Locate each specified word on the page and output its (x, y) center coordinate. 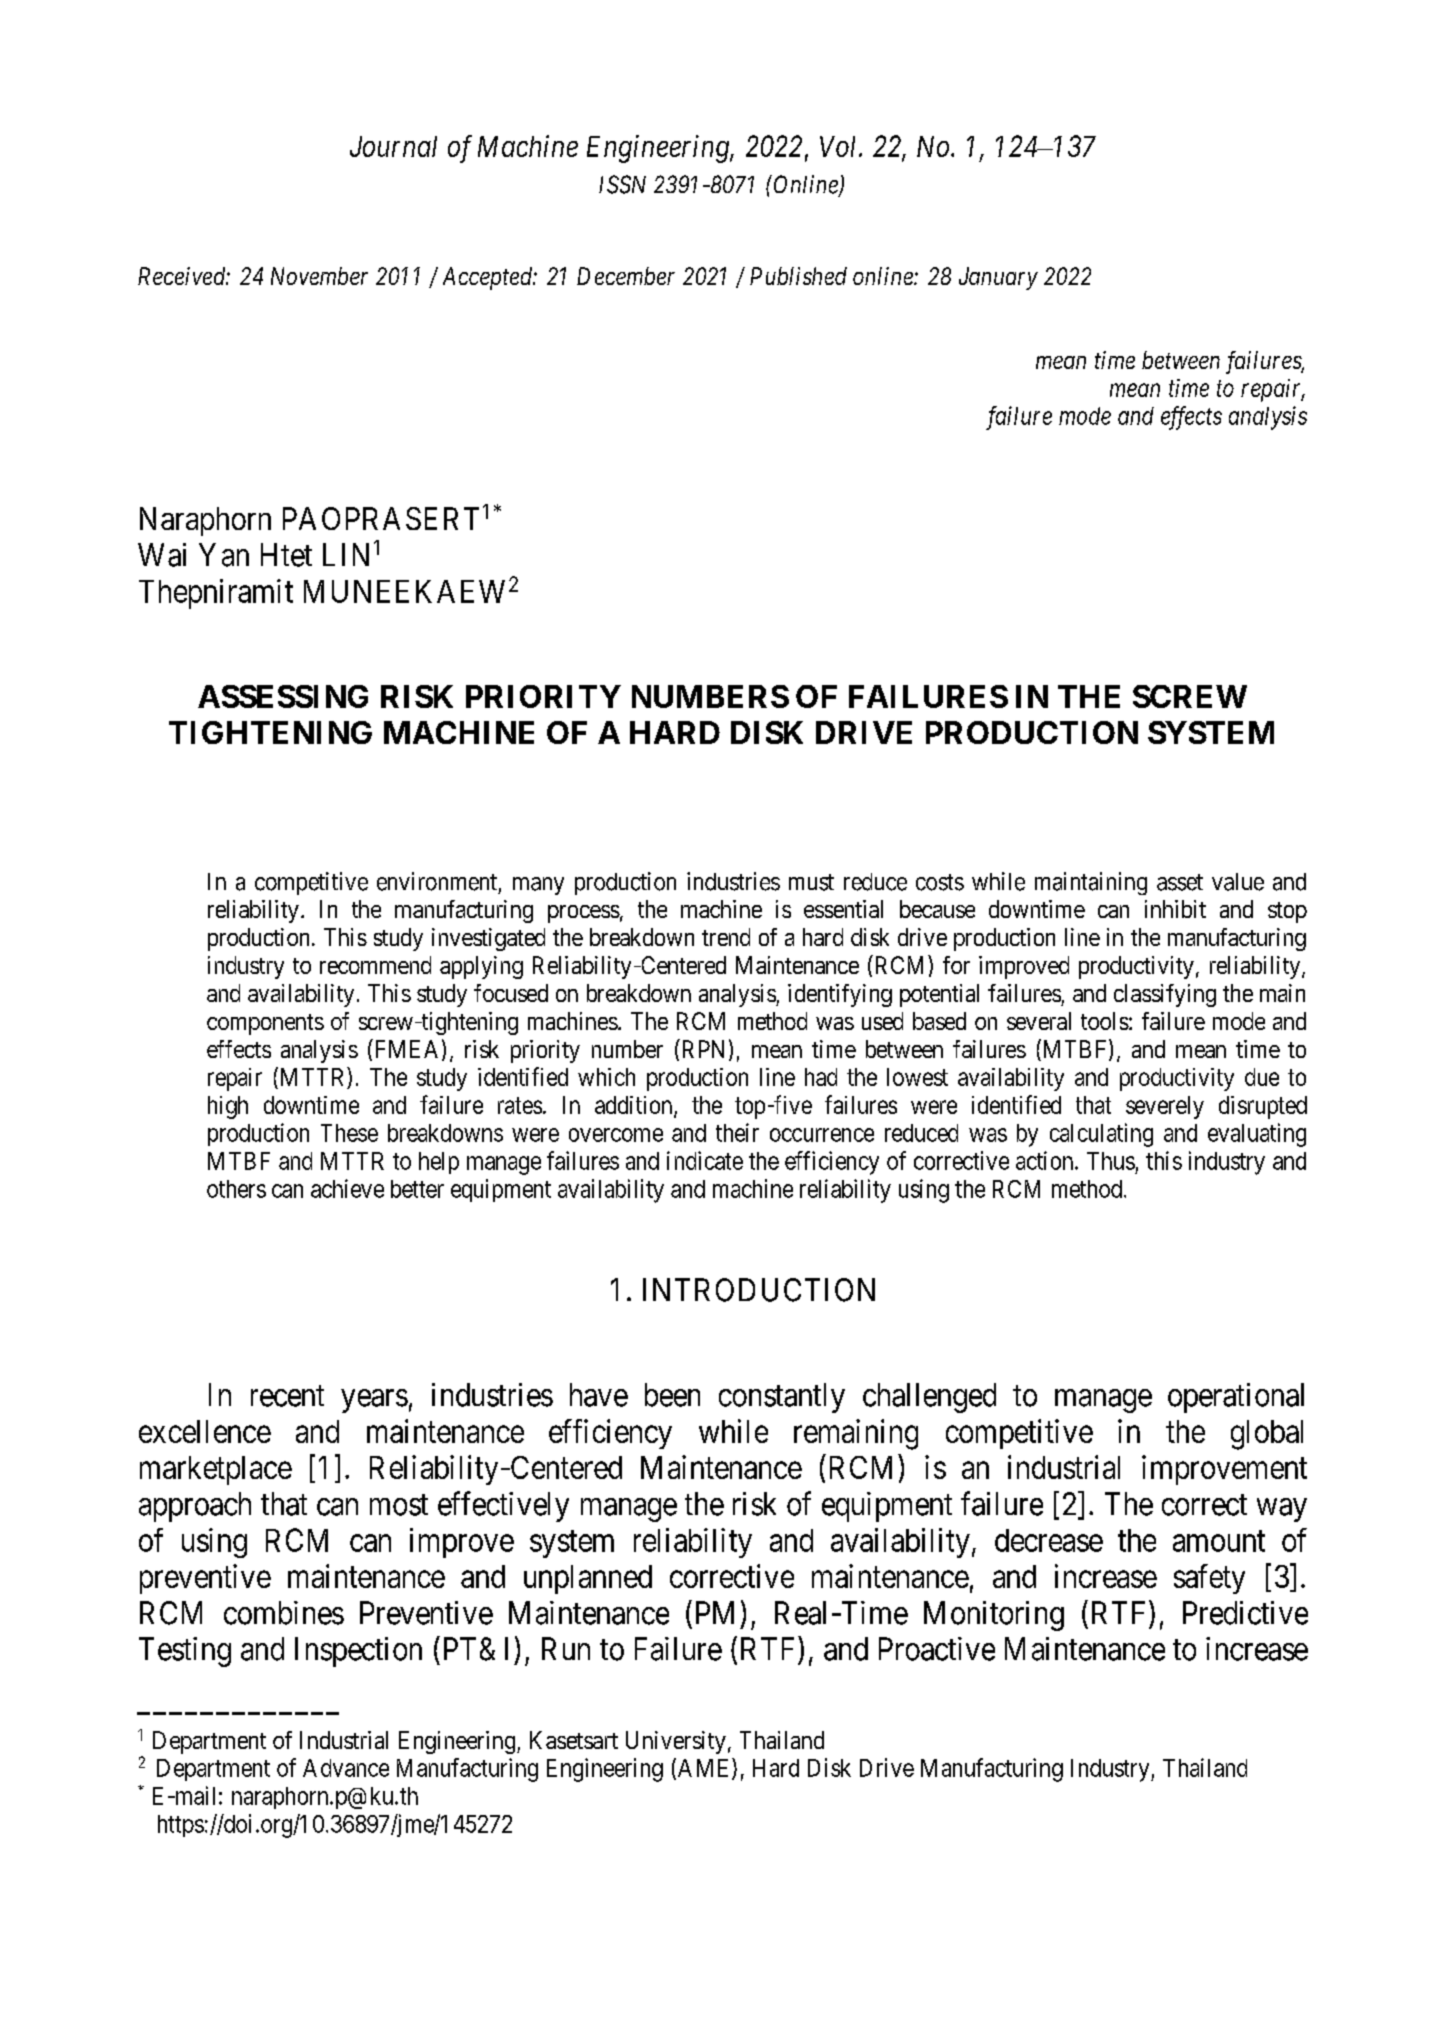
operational (1236, 1398)
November (319, 276)
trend (726, 937)
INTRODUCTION (759, 1290)
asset (1180, 882)
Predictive (1245, 1613)
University (676, 1742)
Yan (224, 555)
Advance (346, 1768)
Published (798, 276)
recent (287, 1396)
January (998, 278)
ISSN (622, 184)
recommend (375, 965)
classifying (1165, 995)
